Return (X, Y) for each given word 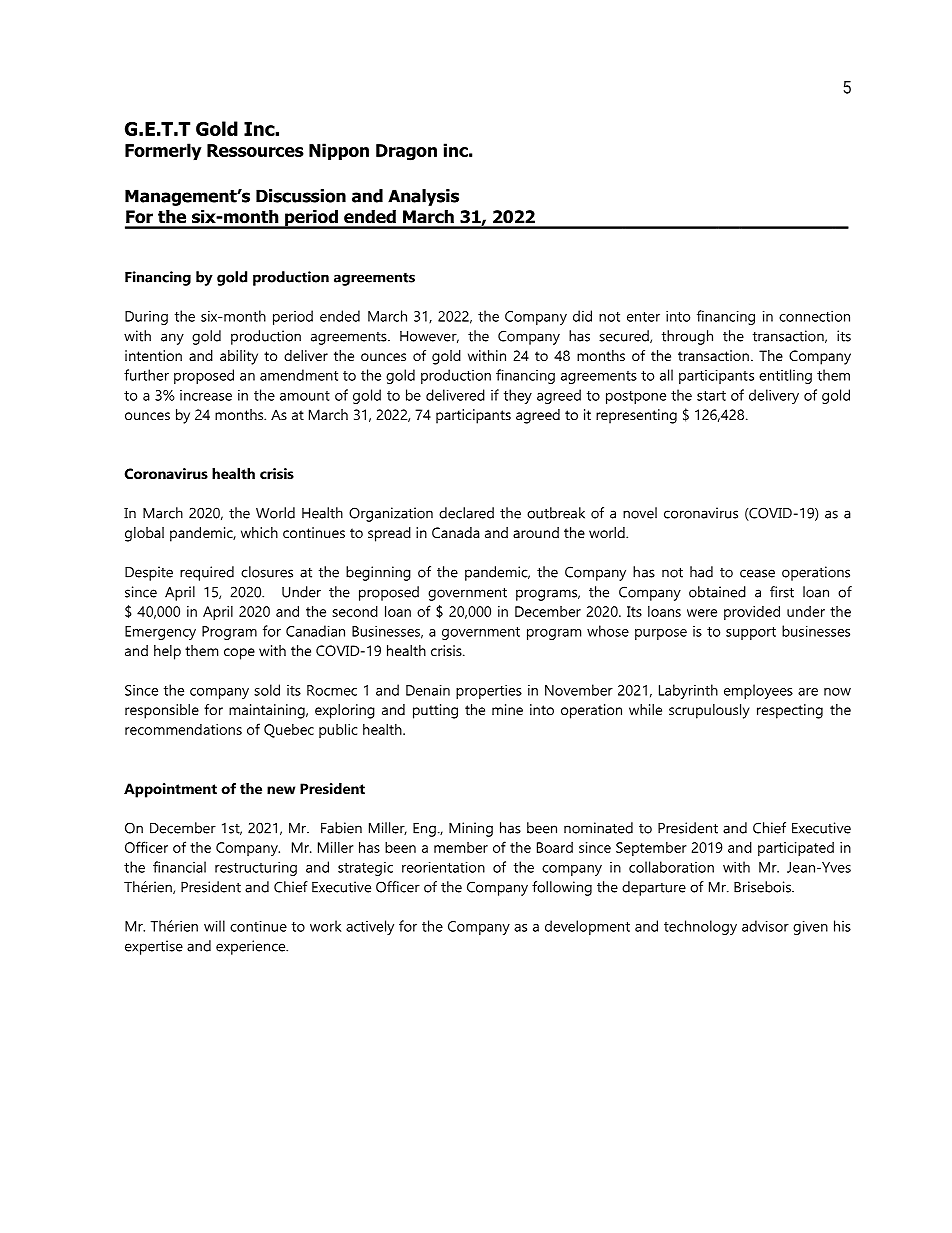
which (259, 532)
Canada (456, 532)
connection (814, 316)
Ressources (255, 150)
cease (757, 573)
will (214, 926)
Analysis (423, 197)
